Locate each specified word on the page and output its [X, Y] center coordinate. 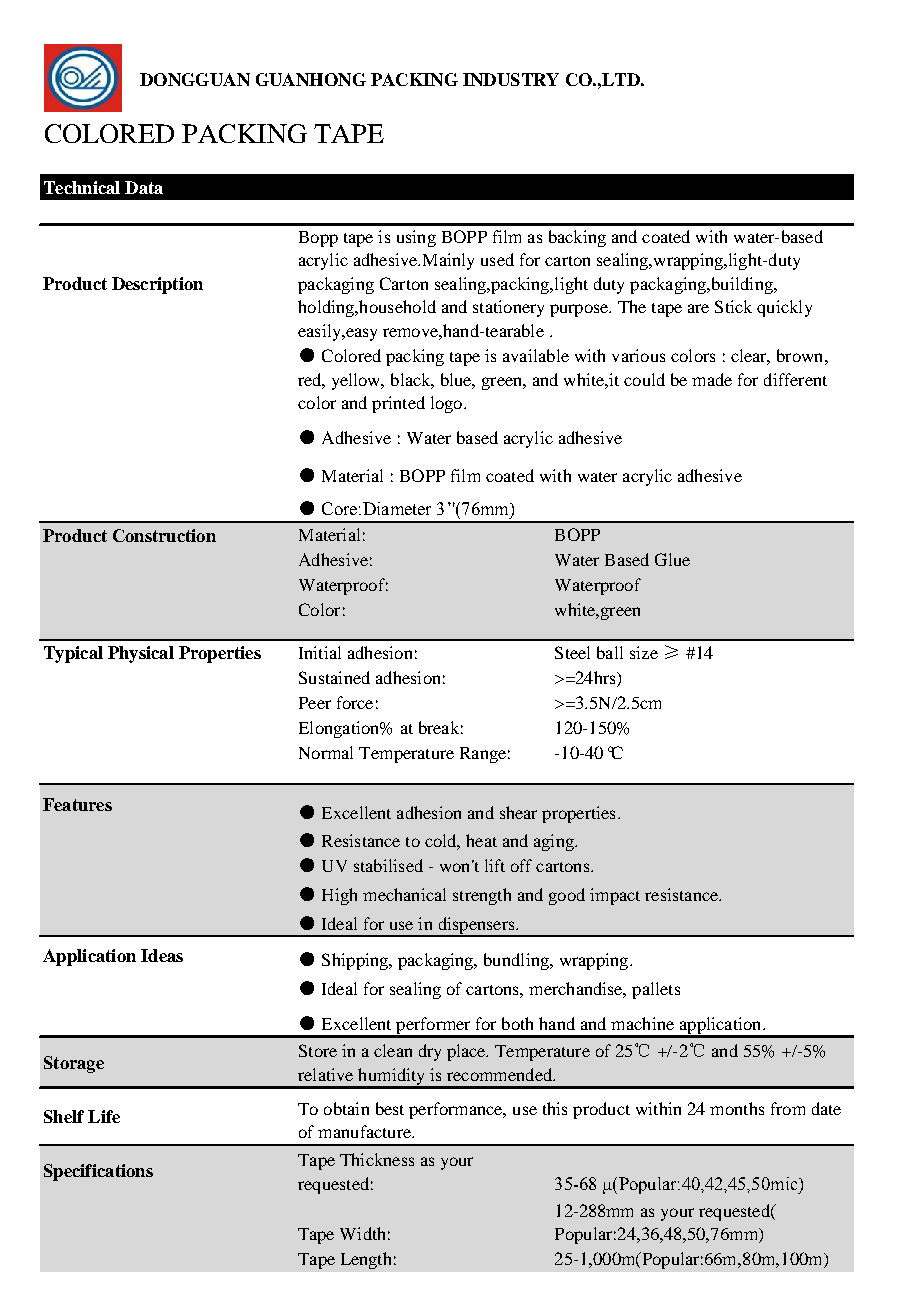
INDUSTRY [511, 79]
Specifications [98, 1172]
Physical [141, 654]
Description [157, 285]
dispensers [476, 926]
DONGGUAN [195, 79]
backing [577, 238]
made [712, 379]
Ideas [162, 955]
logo [448, 404]
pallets [656, 990]
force [355, 702]
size [644, 652]
